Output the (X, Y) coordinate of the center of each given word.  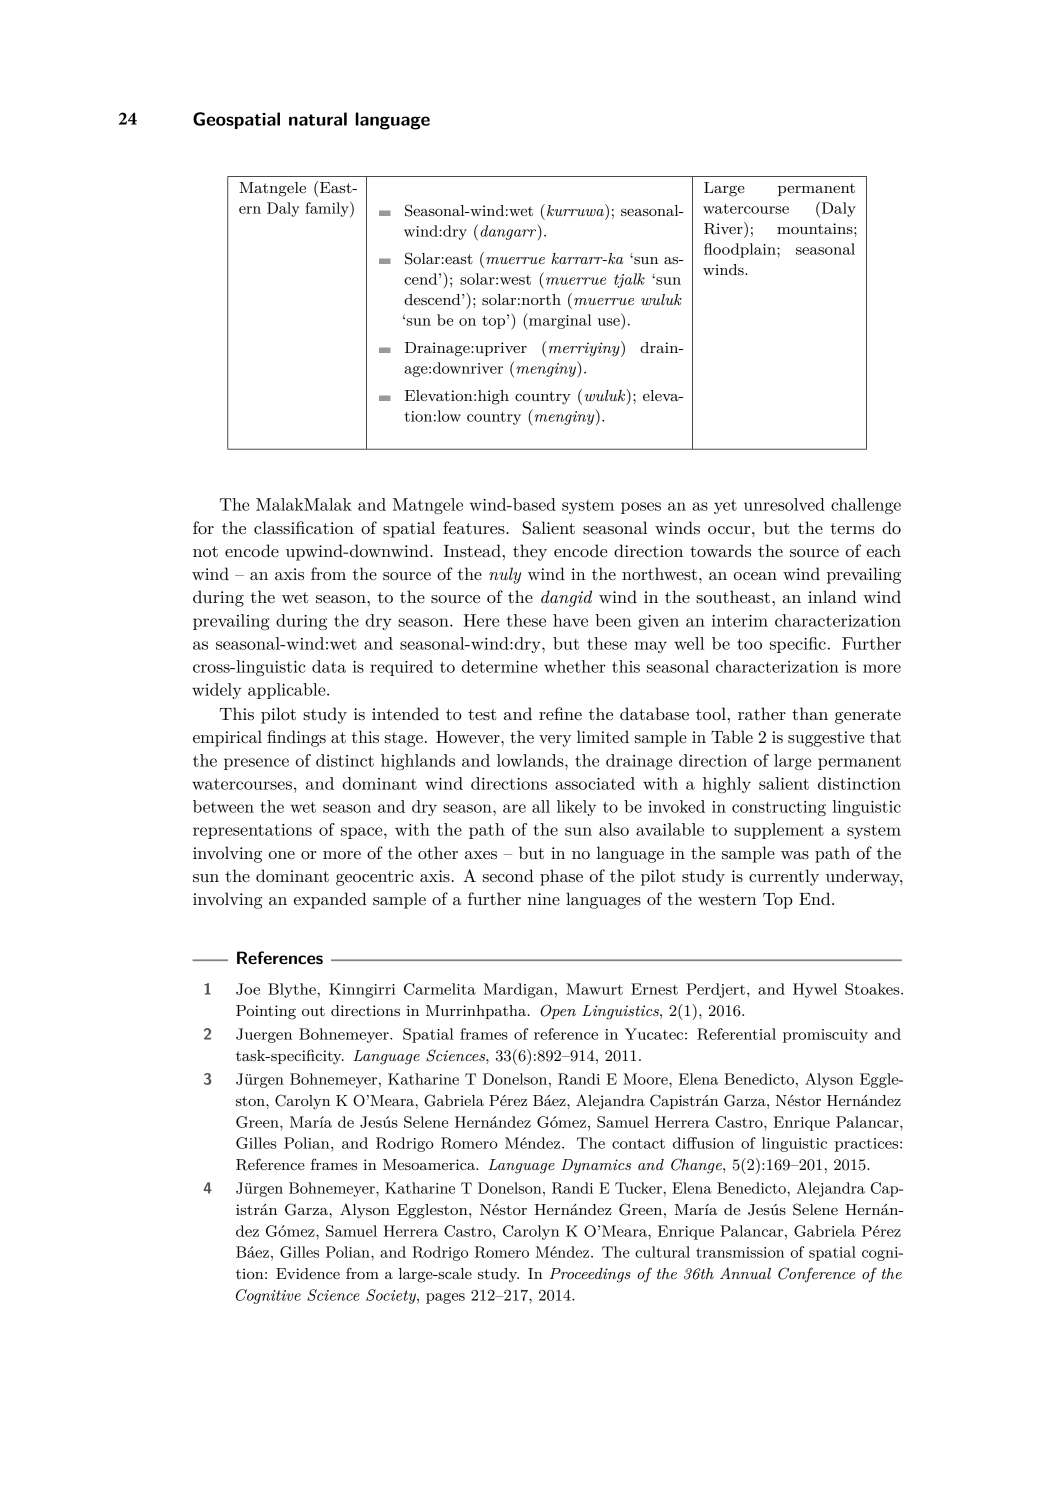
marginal (559, 321)
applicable (288, 691)
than (810, 713)
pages (445, 1298)
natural (318, 119)
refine (560, 713)
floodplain (741, 250)
